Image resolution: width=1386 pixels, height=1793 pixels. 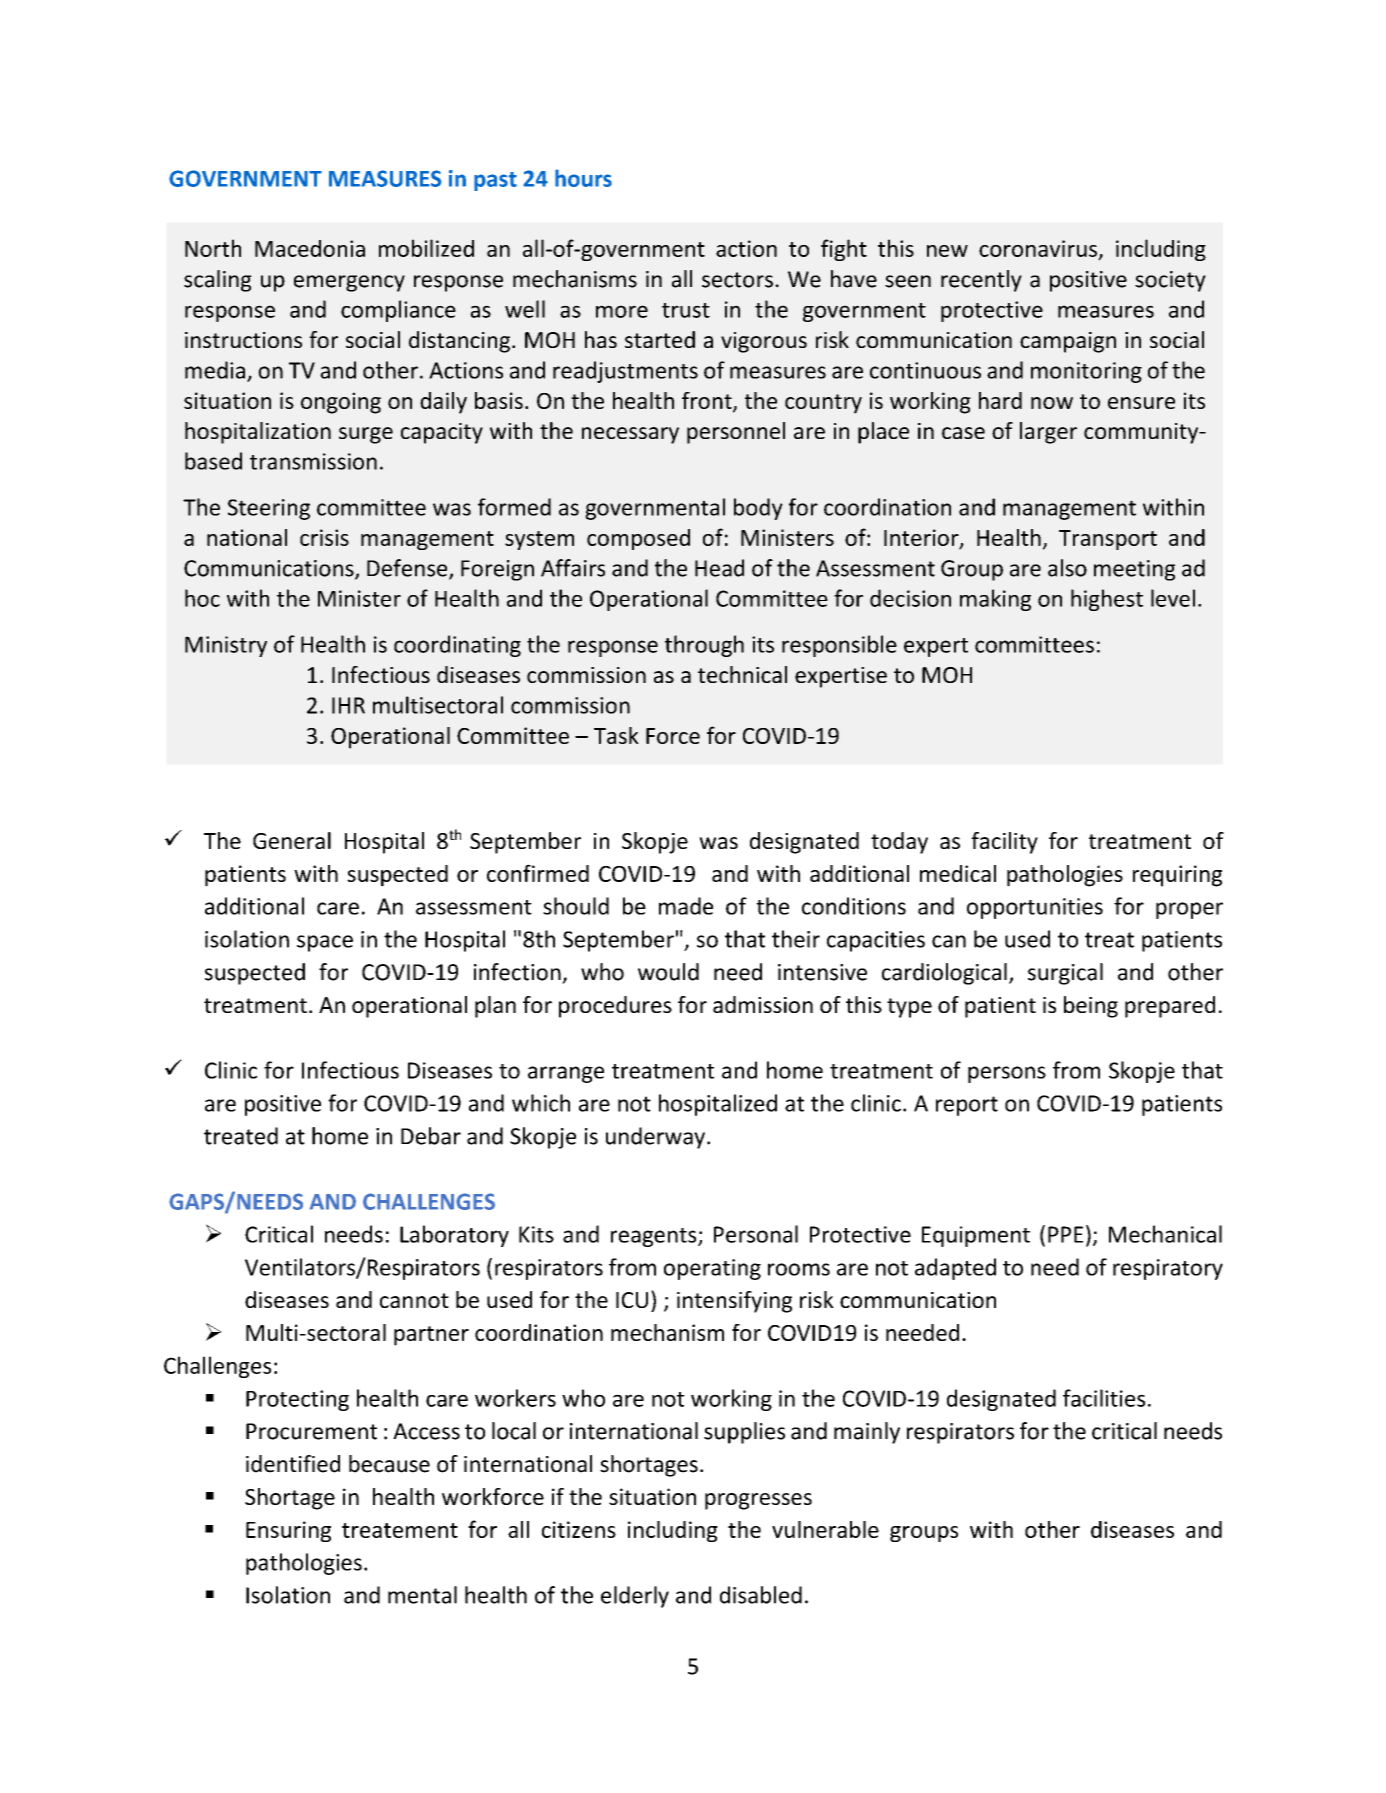 What do you see at coordinates (288, 1531) in the document?
I see `Ensuring` at bounding box center [288, 1531].
